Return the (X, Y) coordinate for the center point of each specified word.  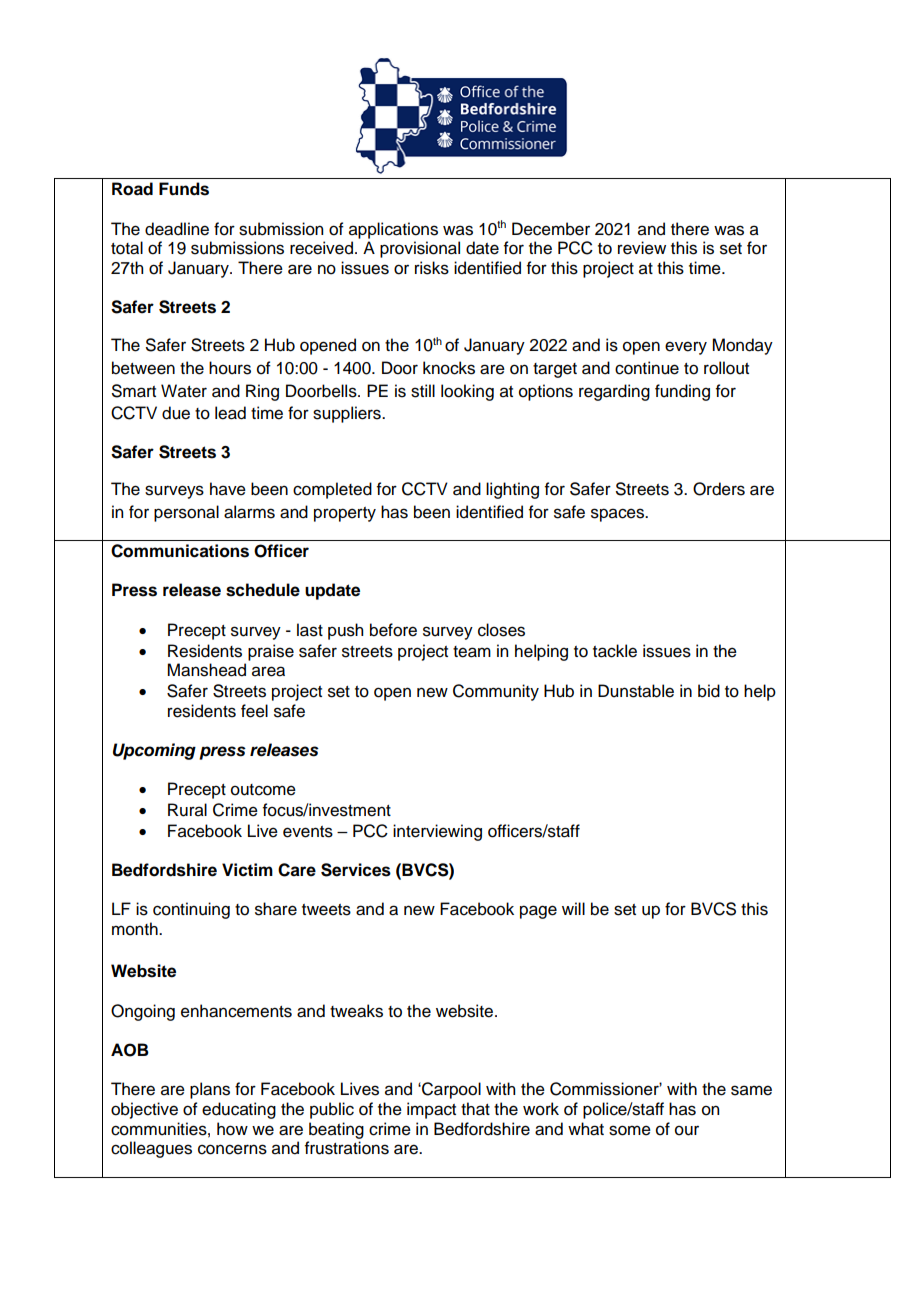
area (268, 671)
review (642, 248)
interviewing (437, 832)
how (232, 1129)
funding (682, 392)
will (573, 908)
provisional (420, 249)
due (176, 413)
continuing (191, 910)
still (423, 391)
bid (709, 691)
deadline (177, 229)
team (472, 652)
